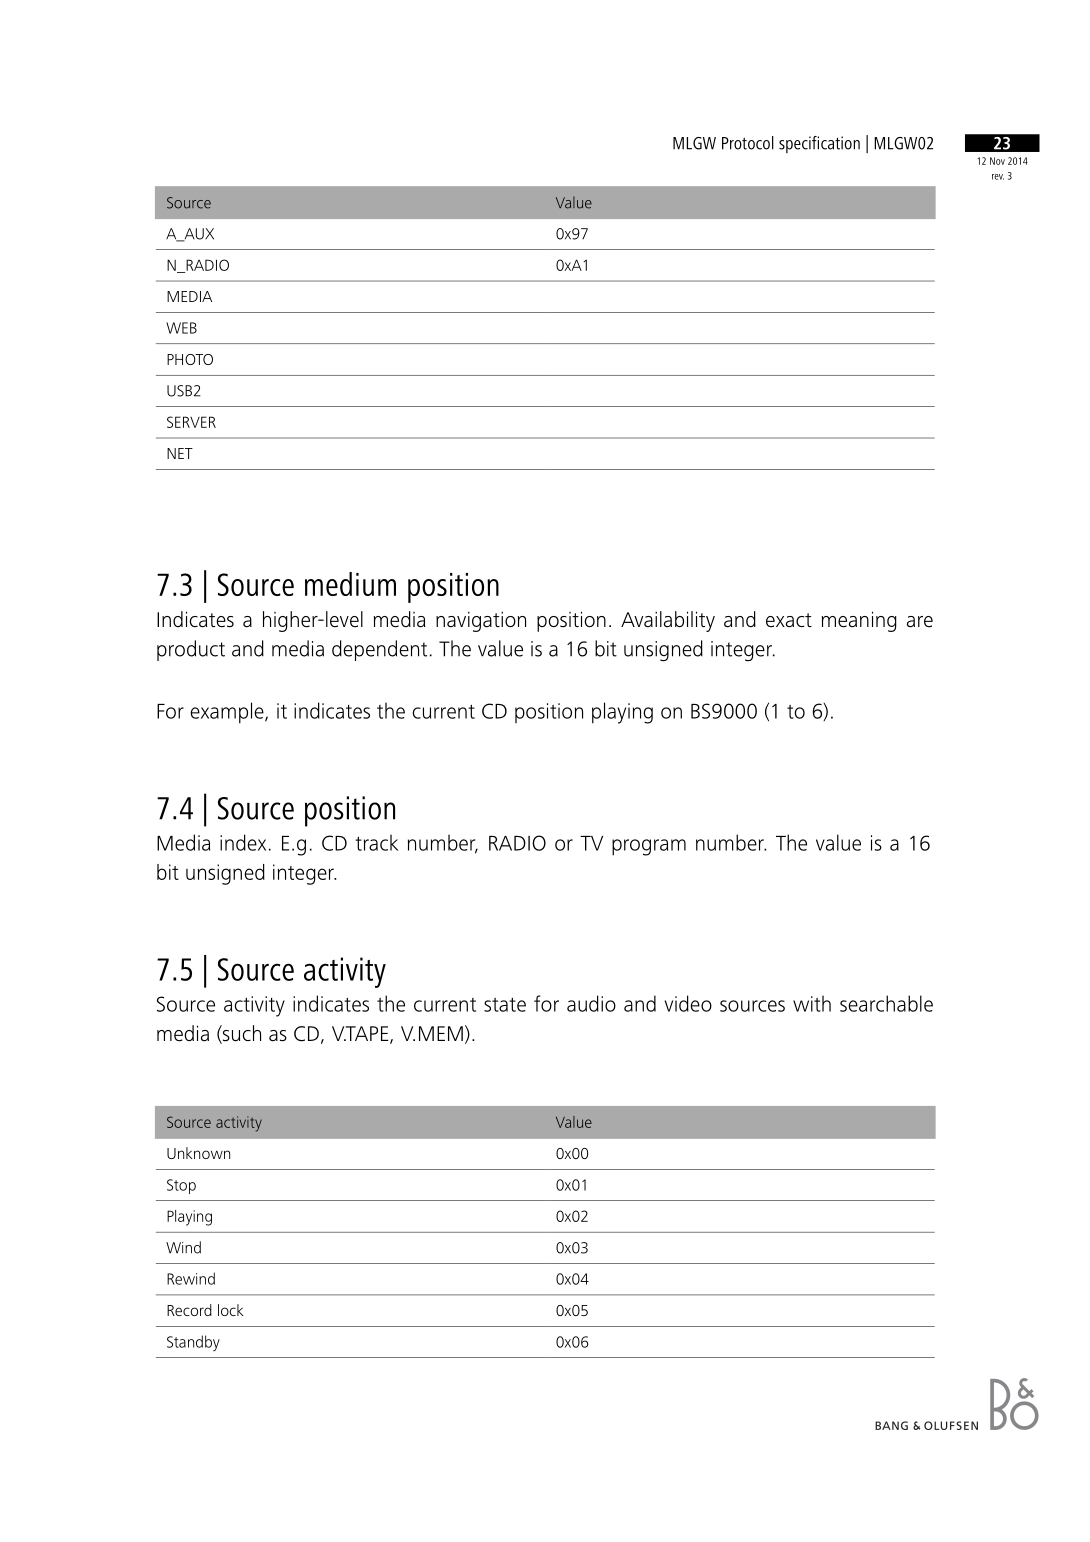  What do you see at coordinates (591, 1003) in the screenshot?
I see `audio` at bounding box center [591, 1003].
